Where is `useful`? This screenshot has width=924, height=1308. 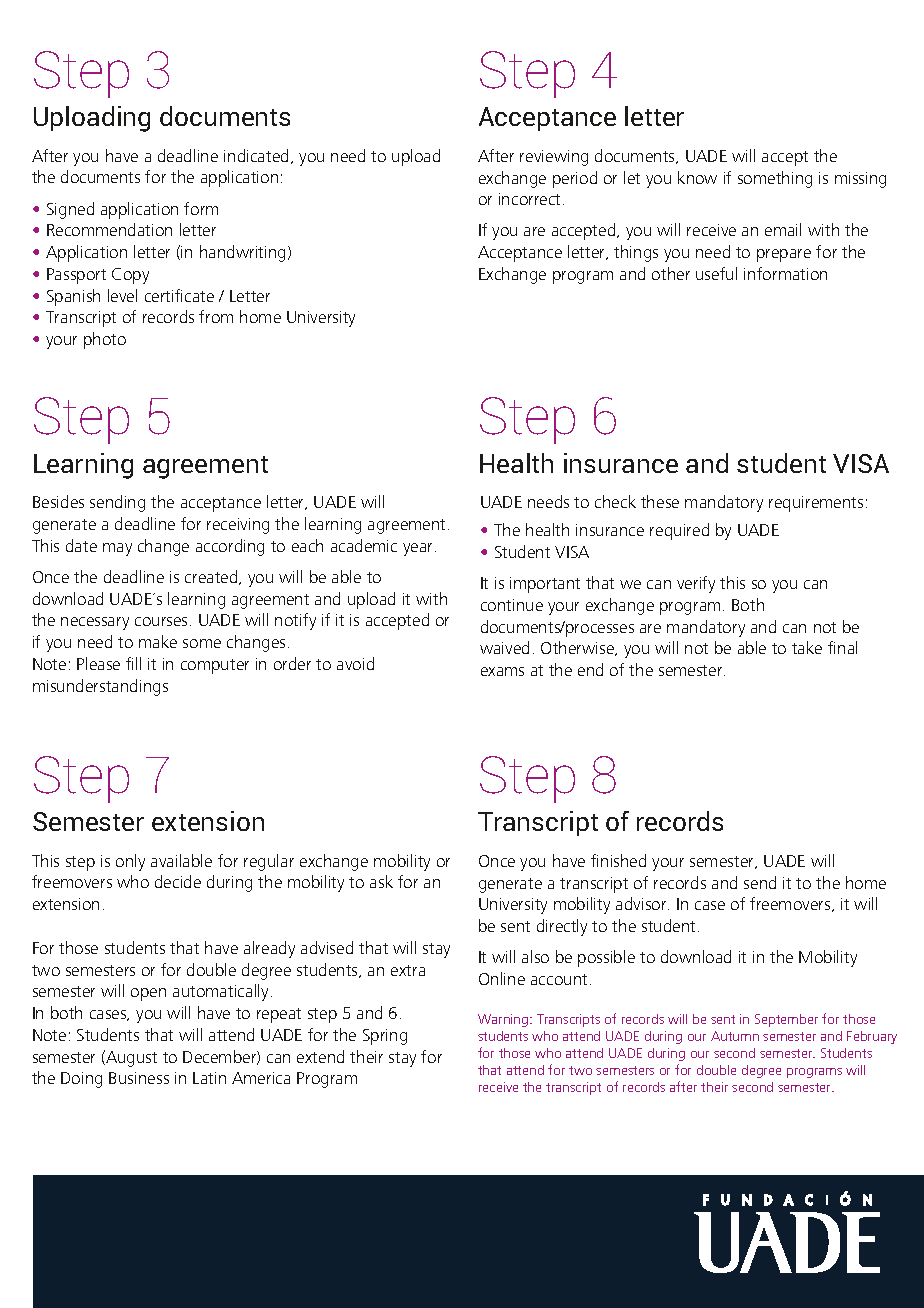 useful is located at coordinates (716, 273).
